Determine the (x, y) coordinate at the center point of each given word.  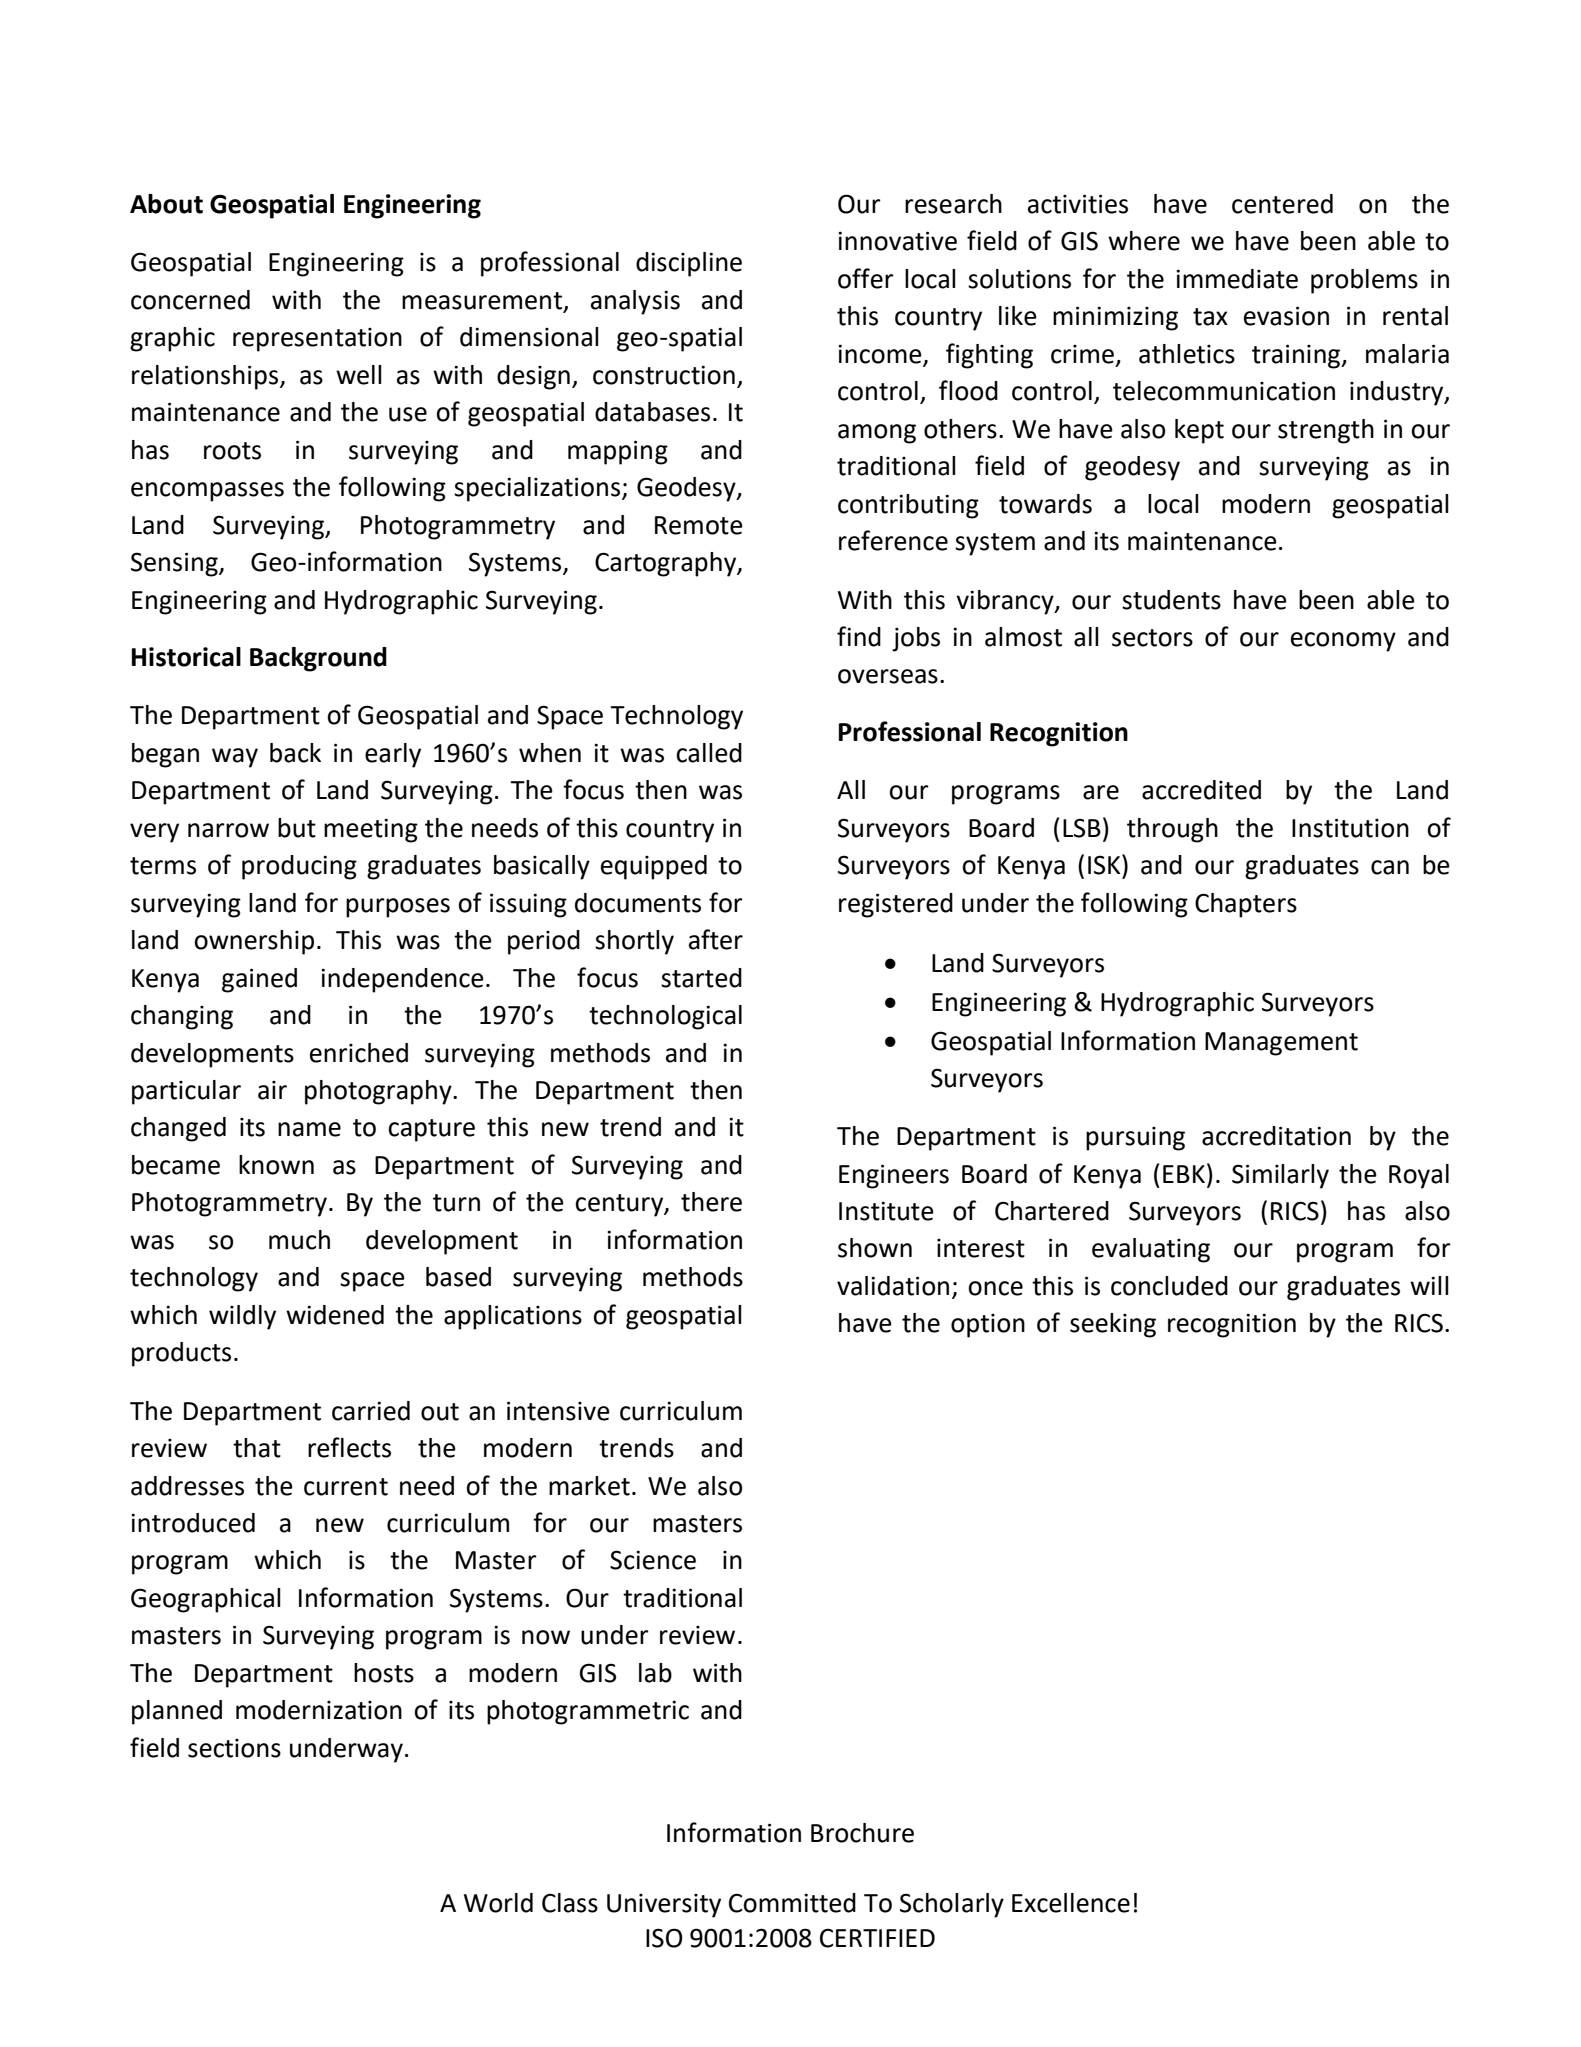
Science (653, 1560)
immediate (1237, 279)
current (346, 1487)
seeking (1113, 1325)
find (859, 636)
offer (866, 278)
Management (1281, 1044)
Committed (792, 1903)
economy (1343, 642)
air (272, 1090)
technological (665, 1017)
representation (317, 340)
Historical (186, 657)
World (498, 1903)
